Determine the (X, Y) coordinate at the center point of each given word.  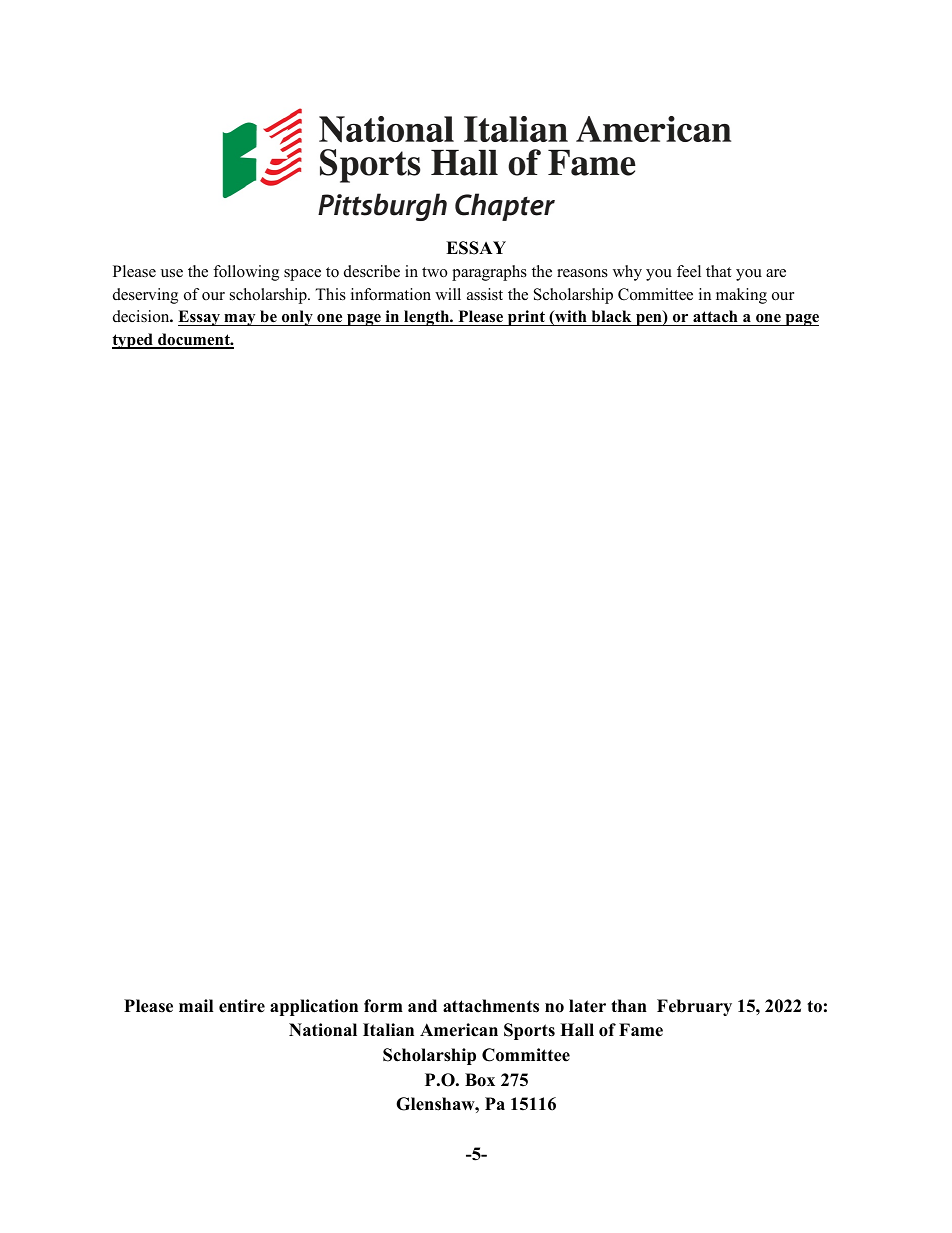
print (526, 318)
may (240, 320)
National (323, 1030)
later (587, 1006)
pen (649, 320)
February (694, 1007)
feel (689, 271)
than (629, 1005)
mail (196, 1005)
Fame (641, 1030)
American (459, 1030)
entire (242, 1006)
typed (133, 341)
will (448, 294)
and (422, 1006)
